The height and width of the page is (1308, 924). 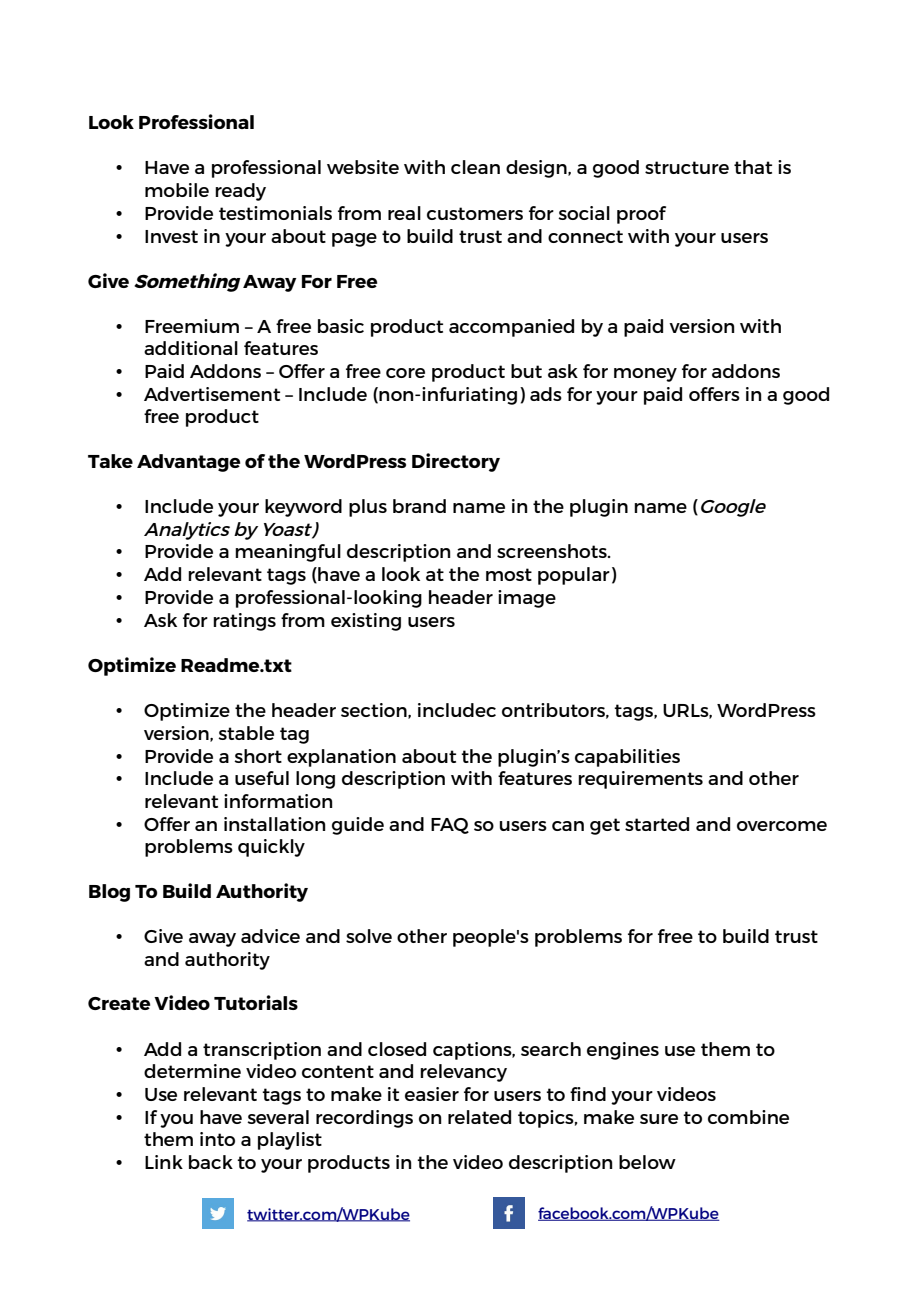 What do you see at coordinates (627, 758) in the page?
I see `capabilities` at bounding box center [627, 758].
